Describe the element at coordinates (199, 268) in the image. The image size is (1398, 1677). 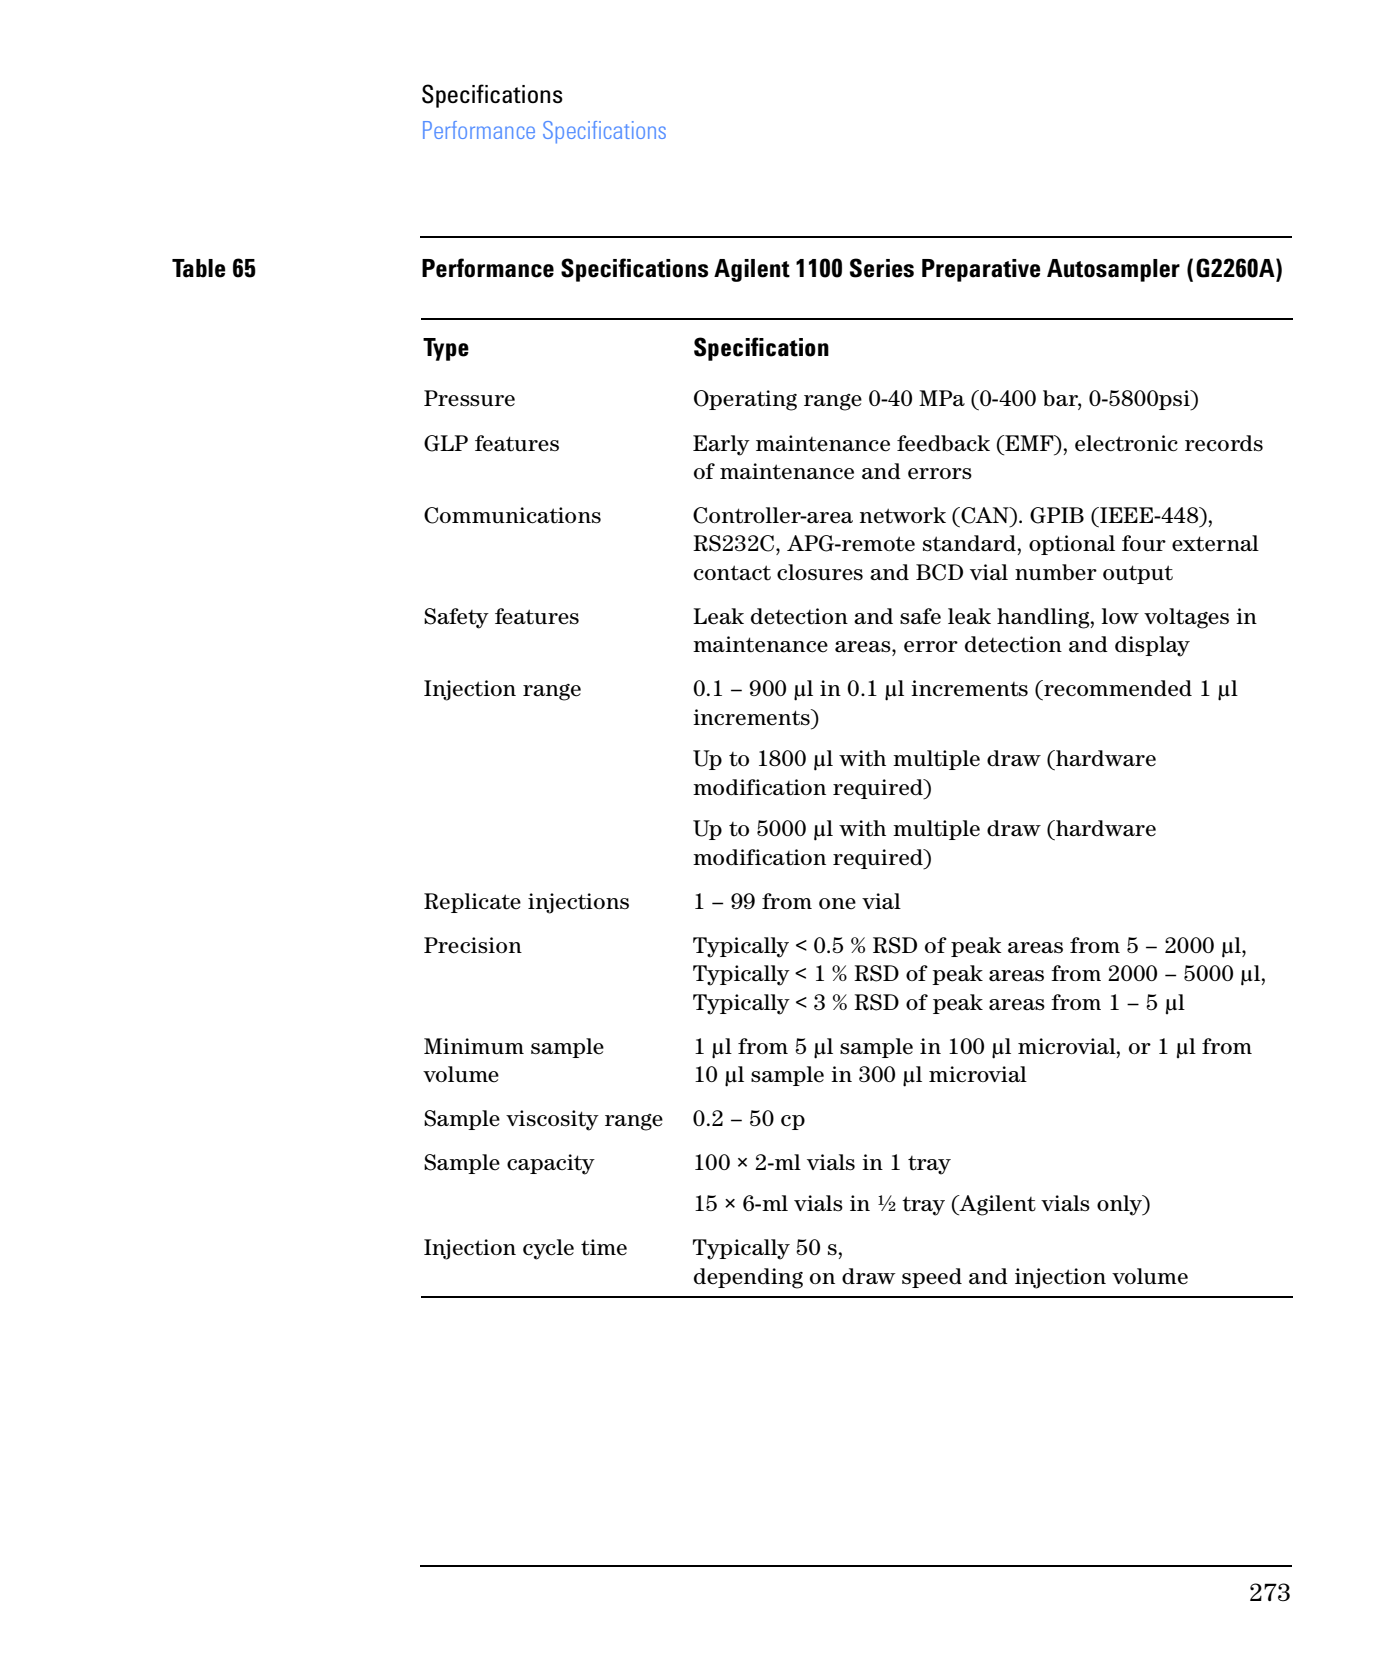
I see `Table` at that location.
